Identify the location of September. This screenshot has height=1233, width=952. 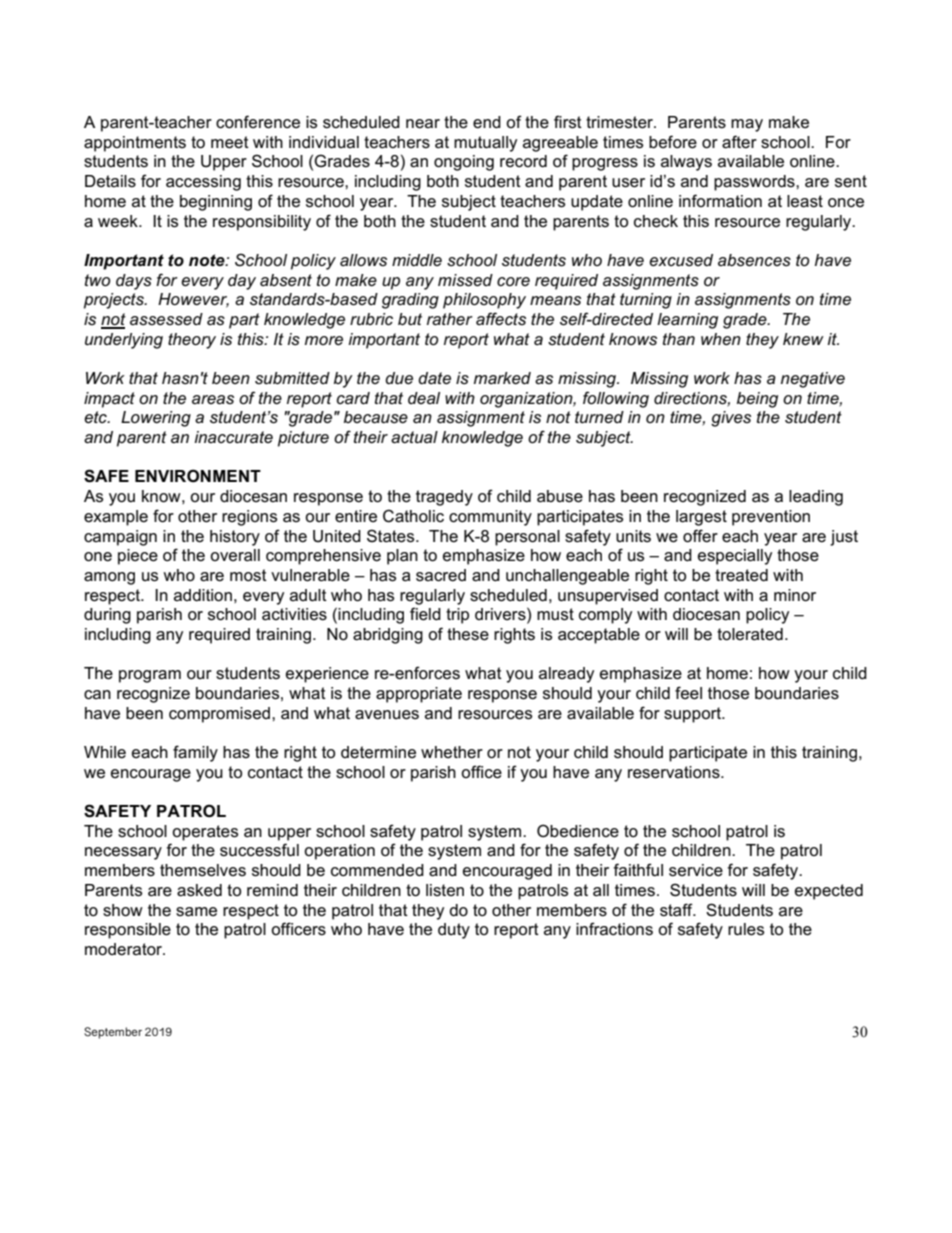
(113, 1033).
